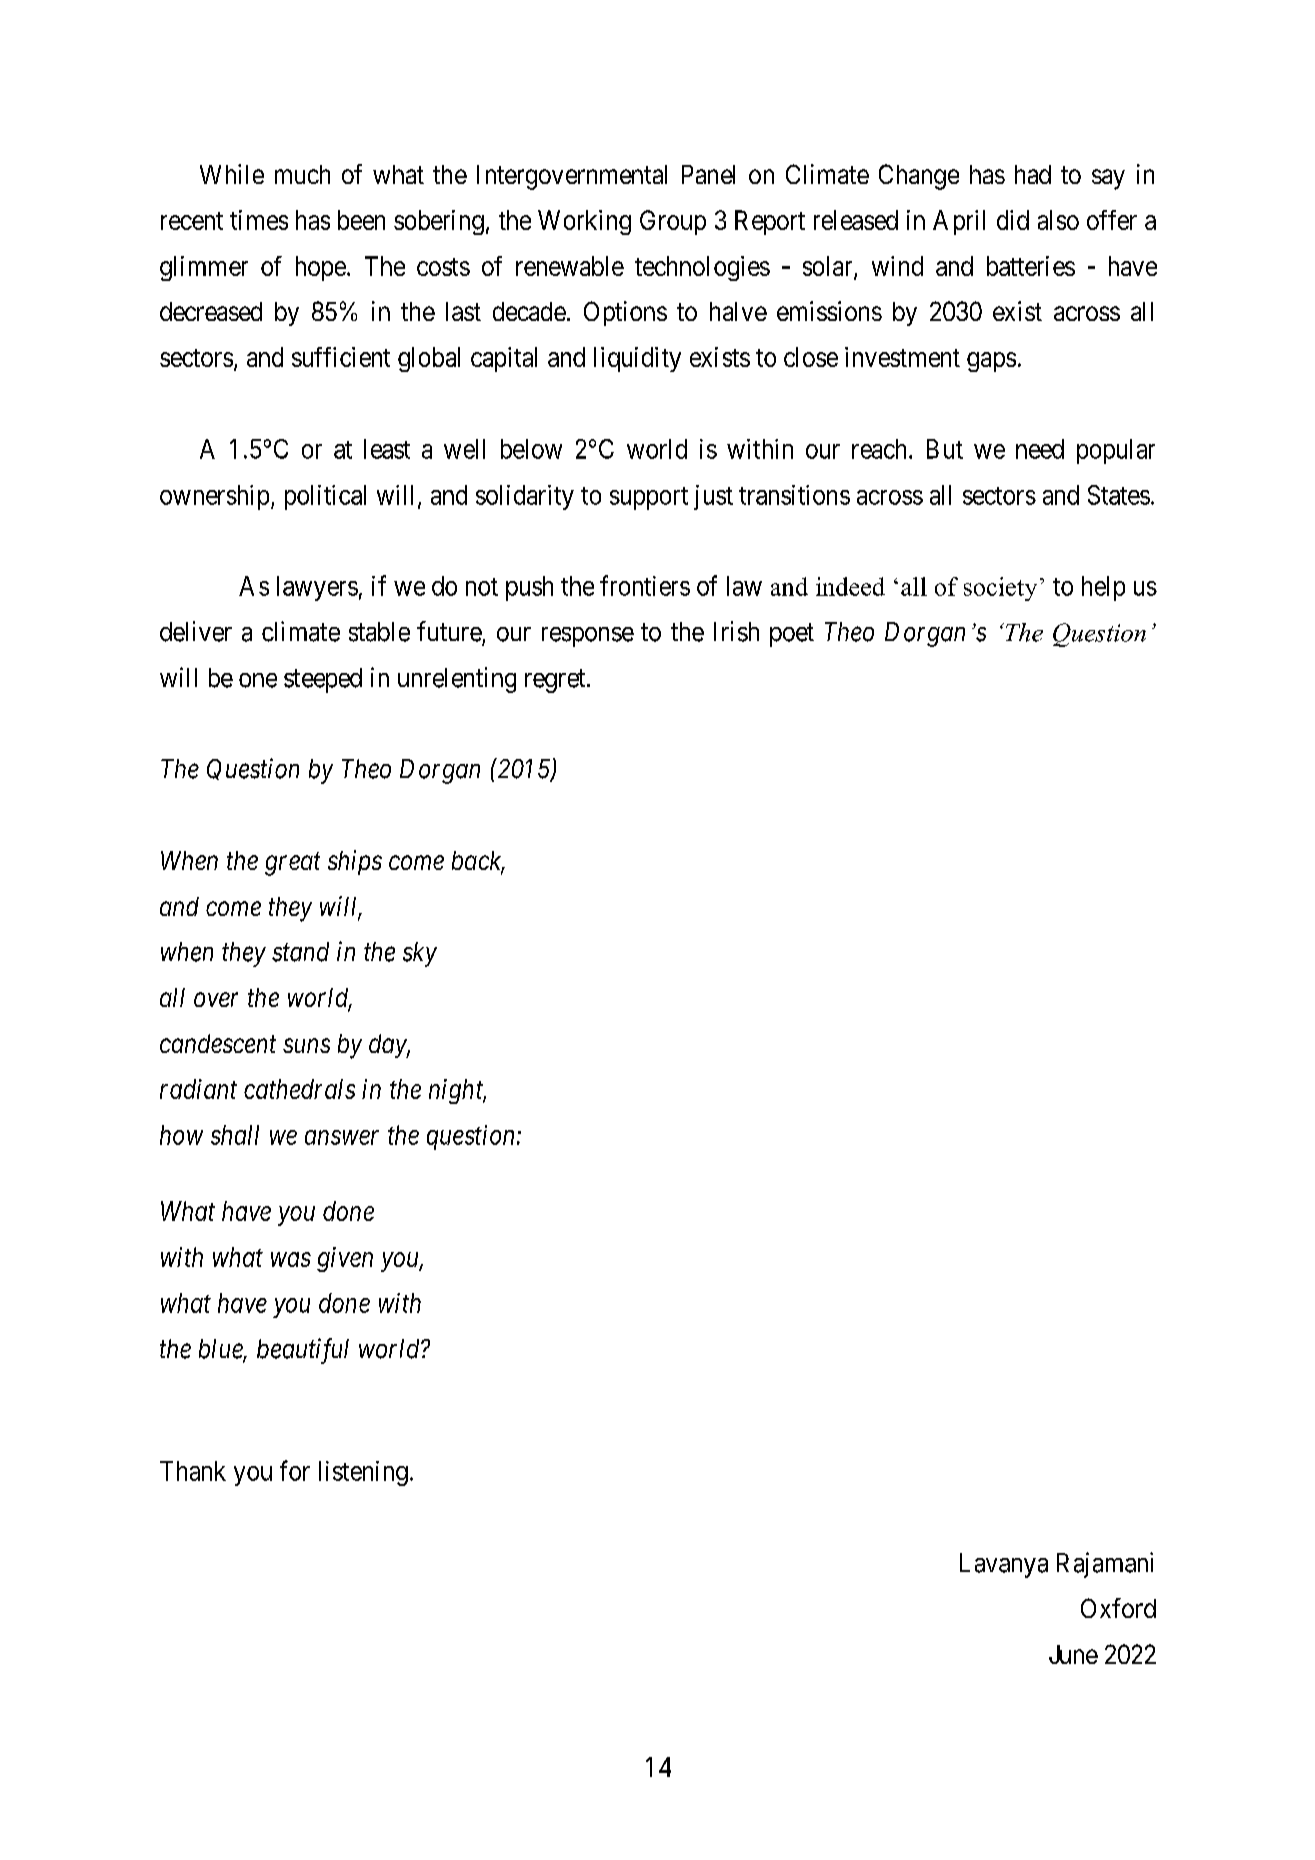 Image resolution: width=1315 pixels, height=1860 pixels. I want to click on June, so click(1073, 1654).
